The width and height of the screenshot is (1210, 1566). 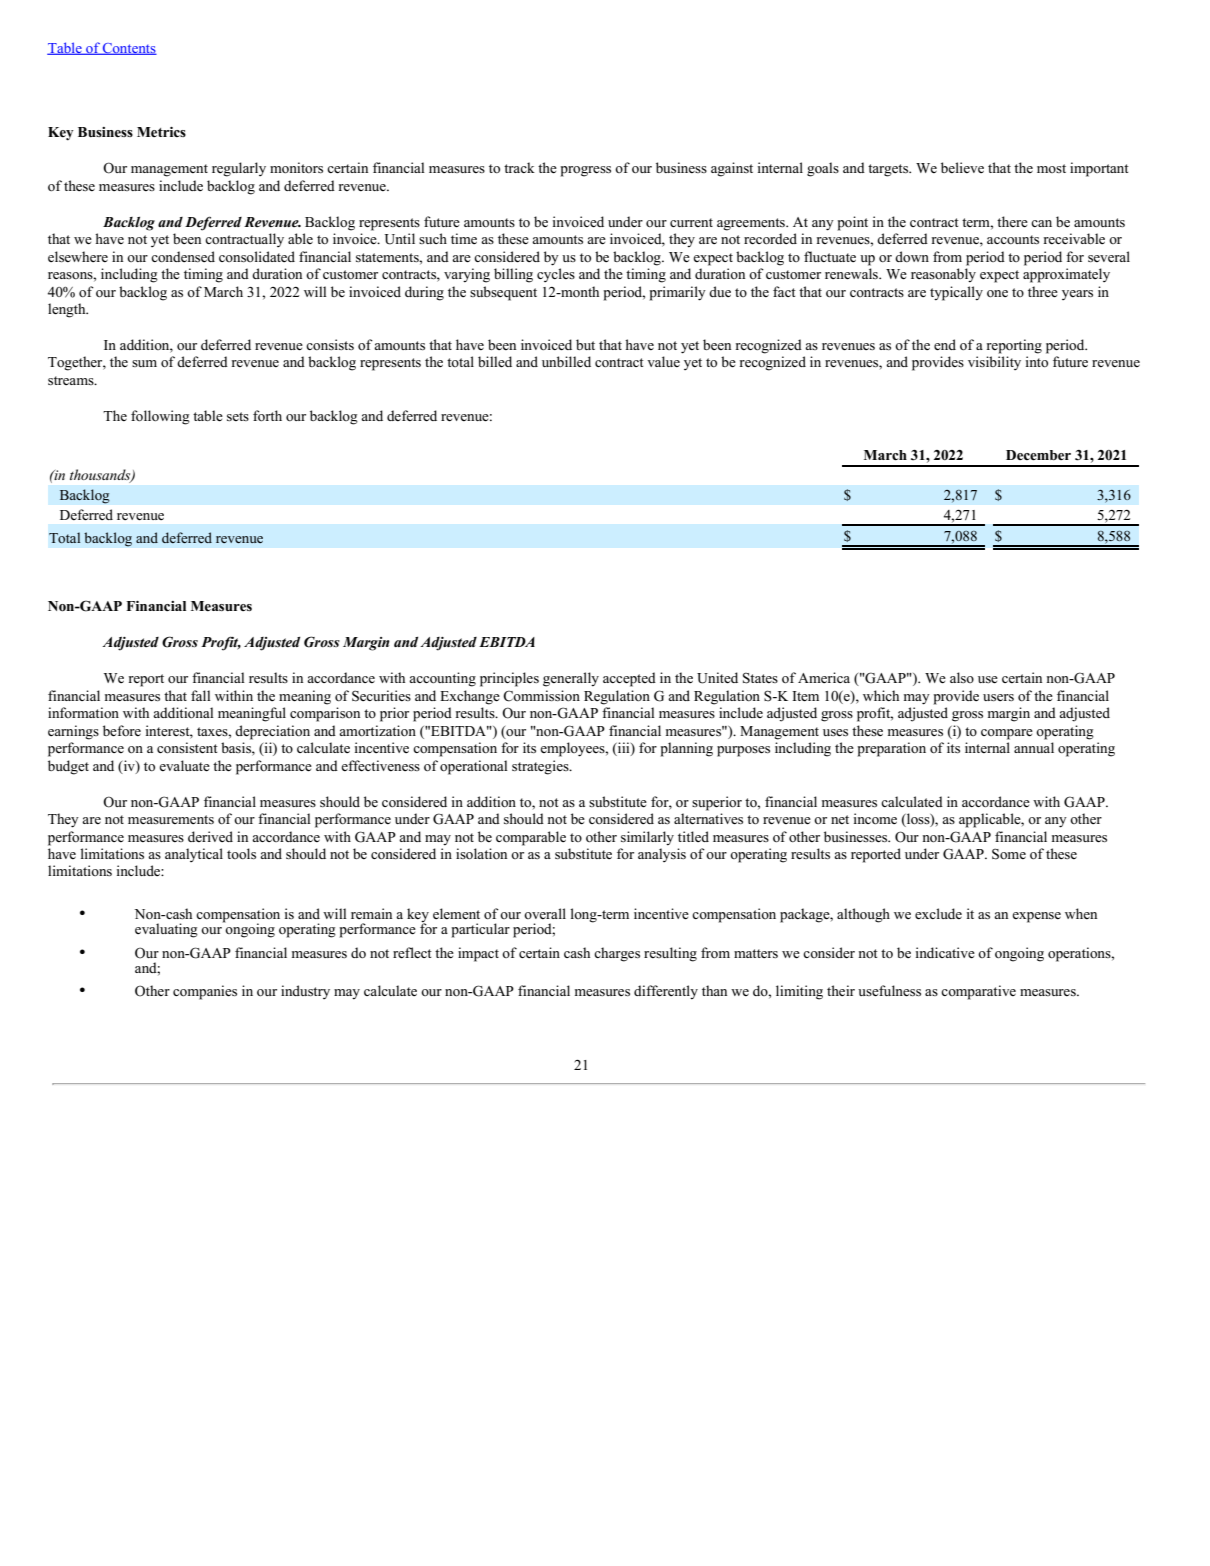 I want to click on generally, so click(x=571, y=679).
